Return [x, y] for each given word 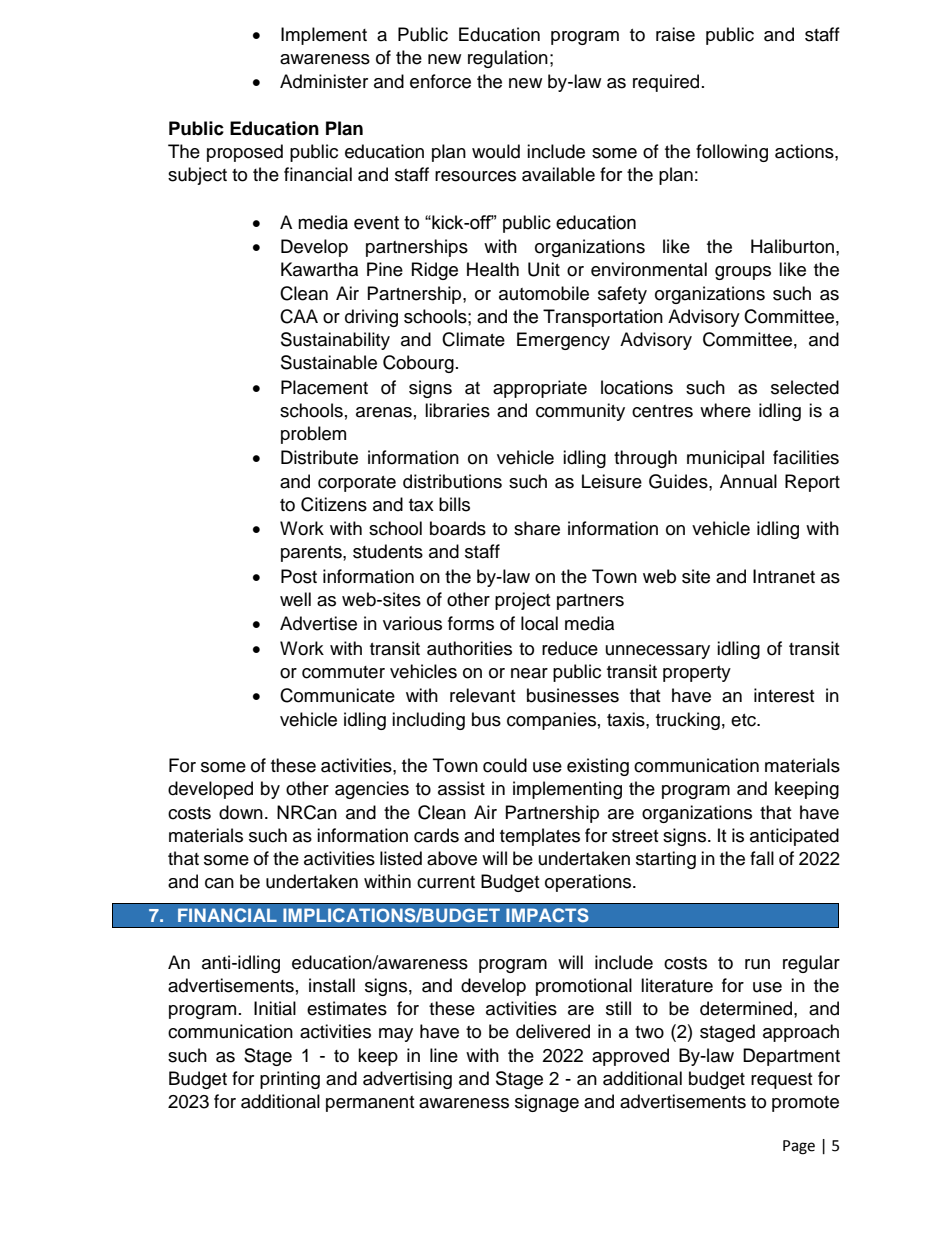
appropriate [540, 389]
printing [290, 1080]
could [505, 765]
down [241, 812]
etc [744, 720]
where [725, 410]
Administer [324, 81]
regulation [508, 59]
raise [675, 34]
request [781, 1081]
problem [313, 435]
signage [547, 1103]
